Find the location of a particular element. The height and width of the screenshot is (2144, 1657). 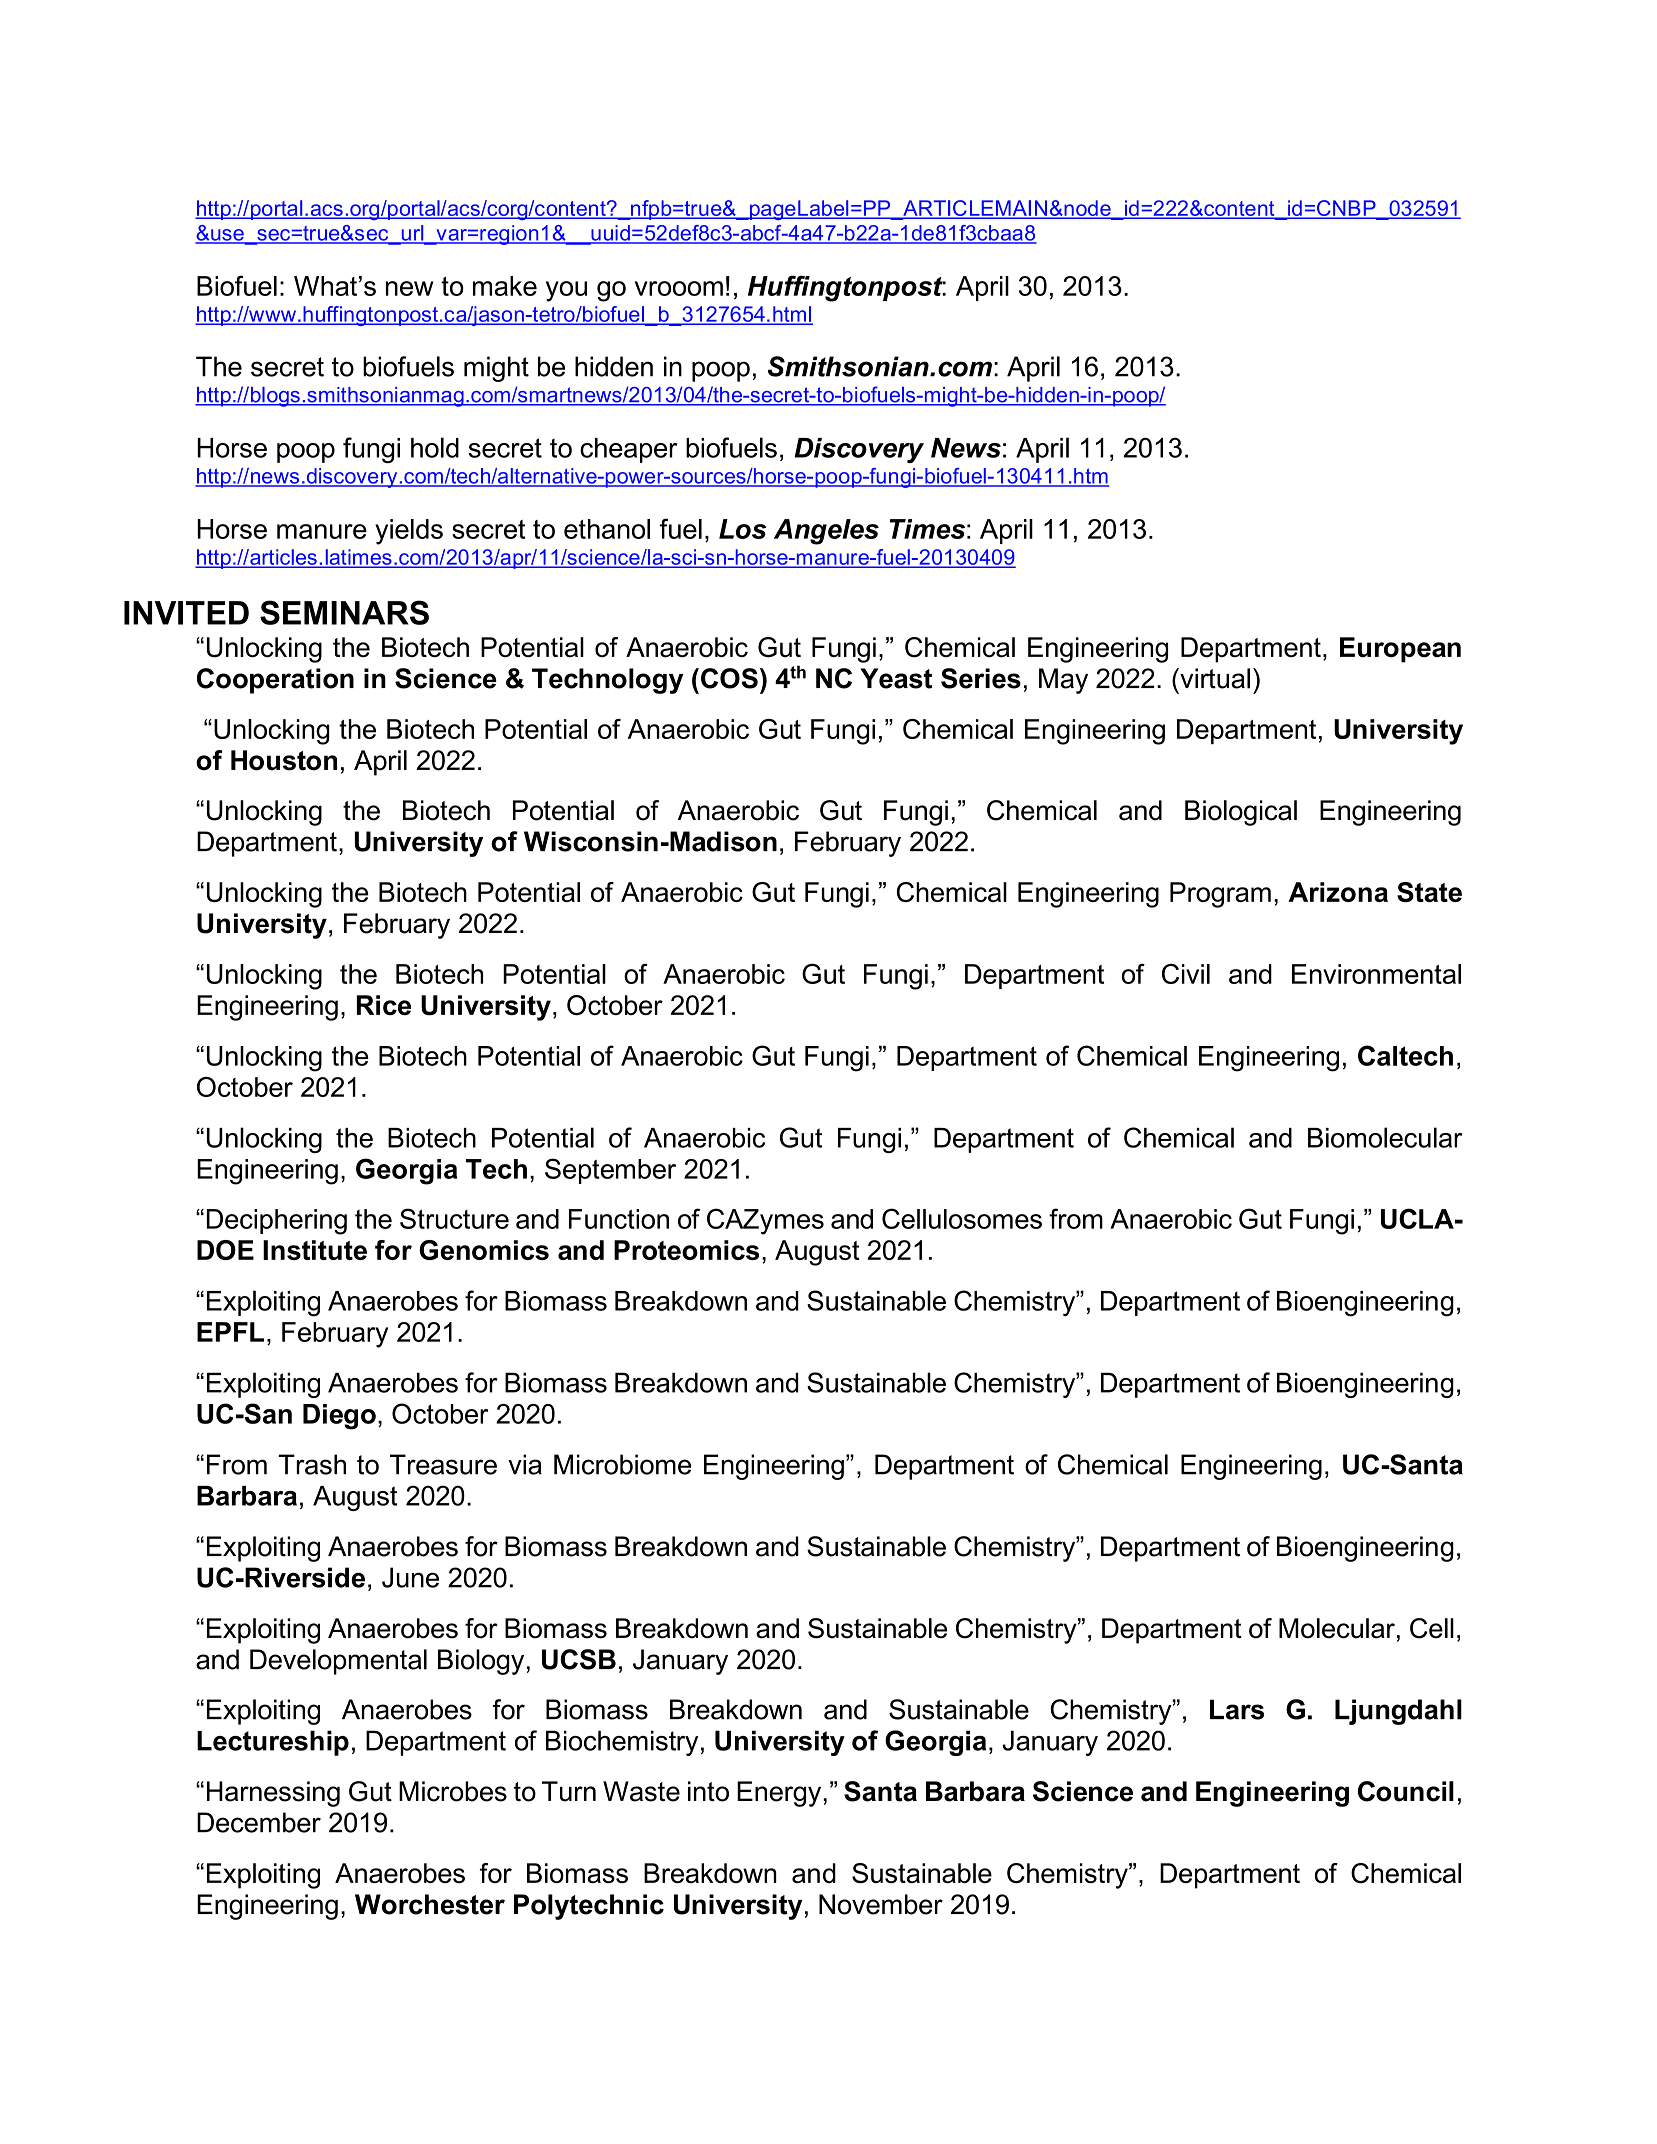

European is located at coordinates (1400, 650).
